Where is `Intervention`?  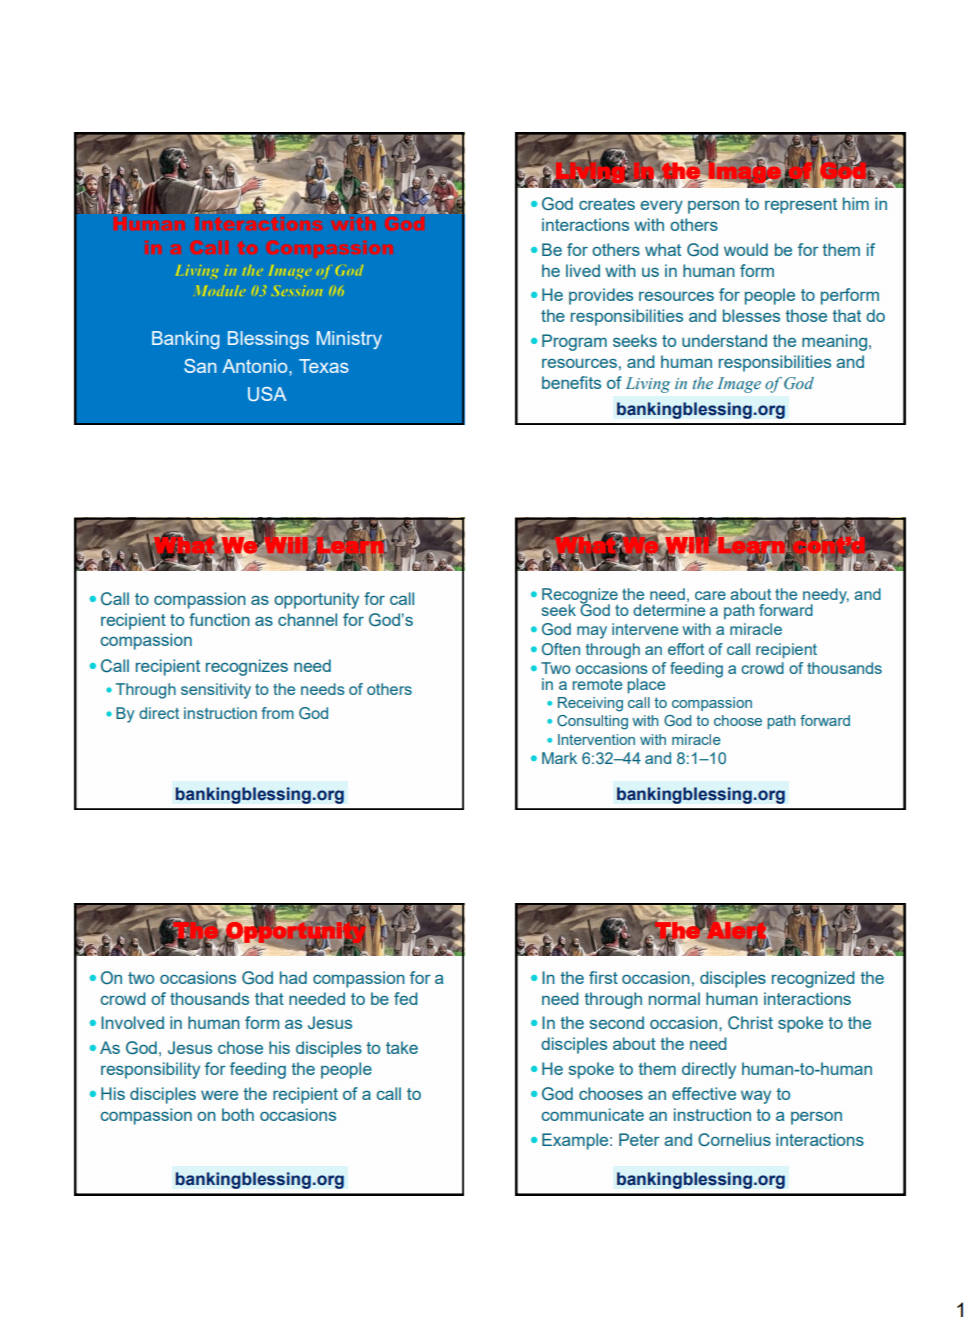
Intervention is located at coordinates (596, 739).
